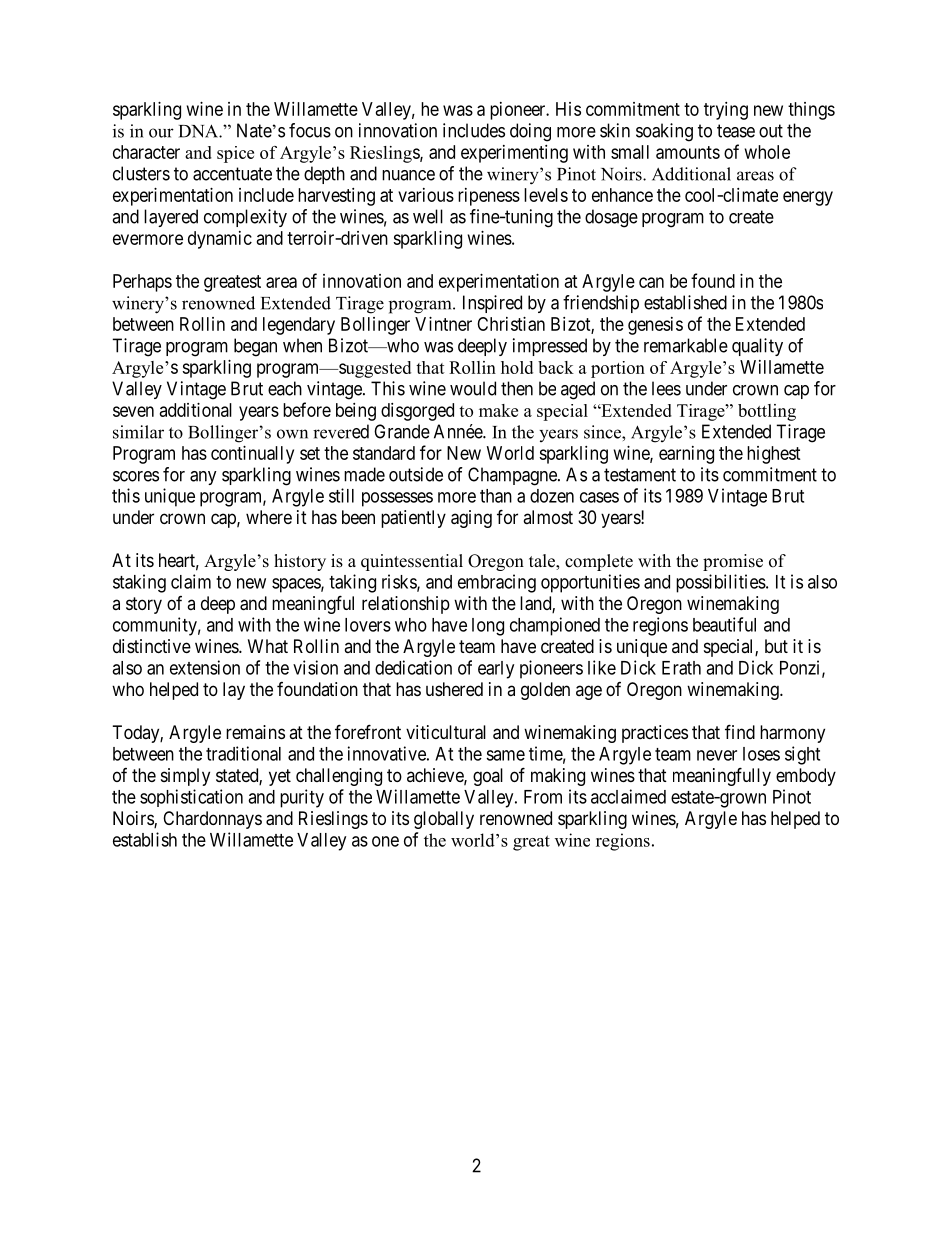 The image size is (952, 1233). I want to click on earning, so click(686, 455).
